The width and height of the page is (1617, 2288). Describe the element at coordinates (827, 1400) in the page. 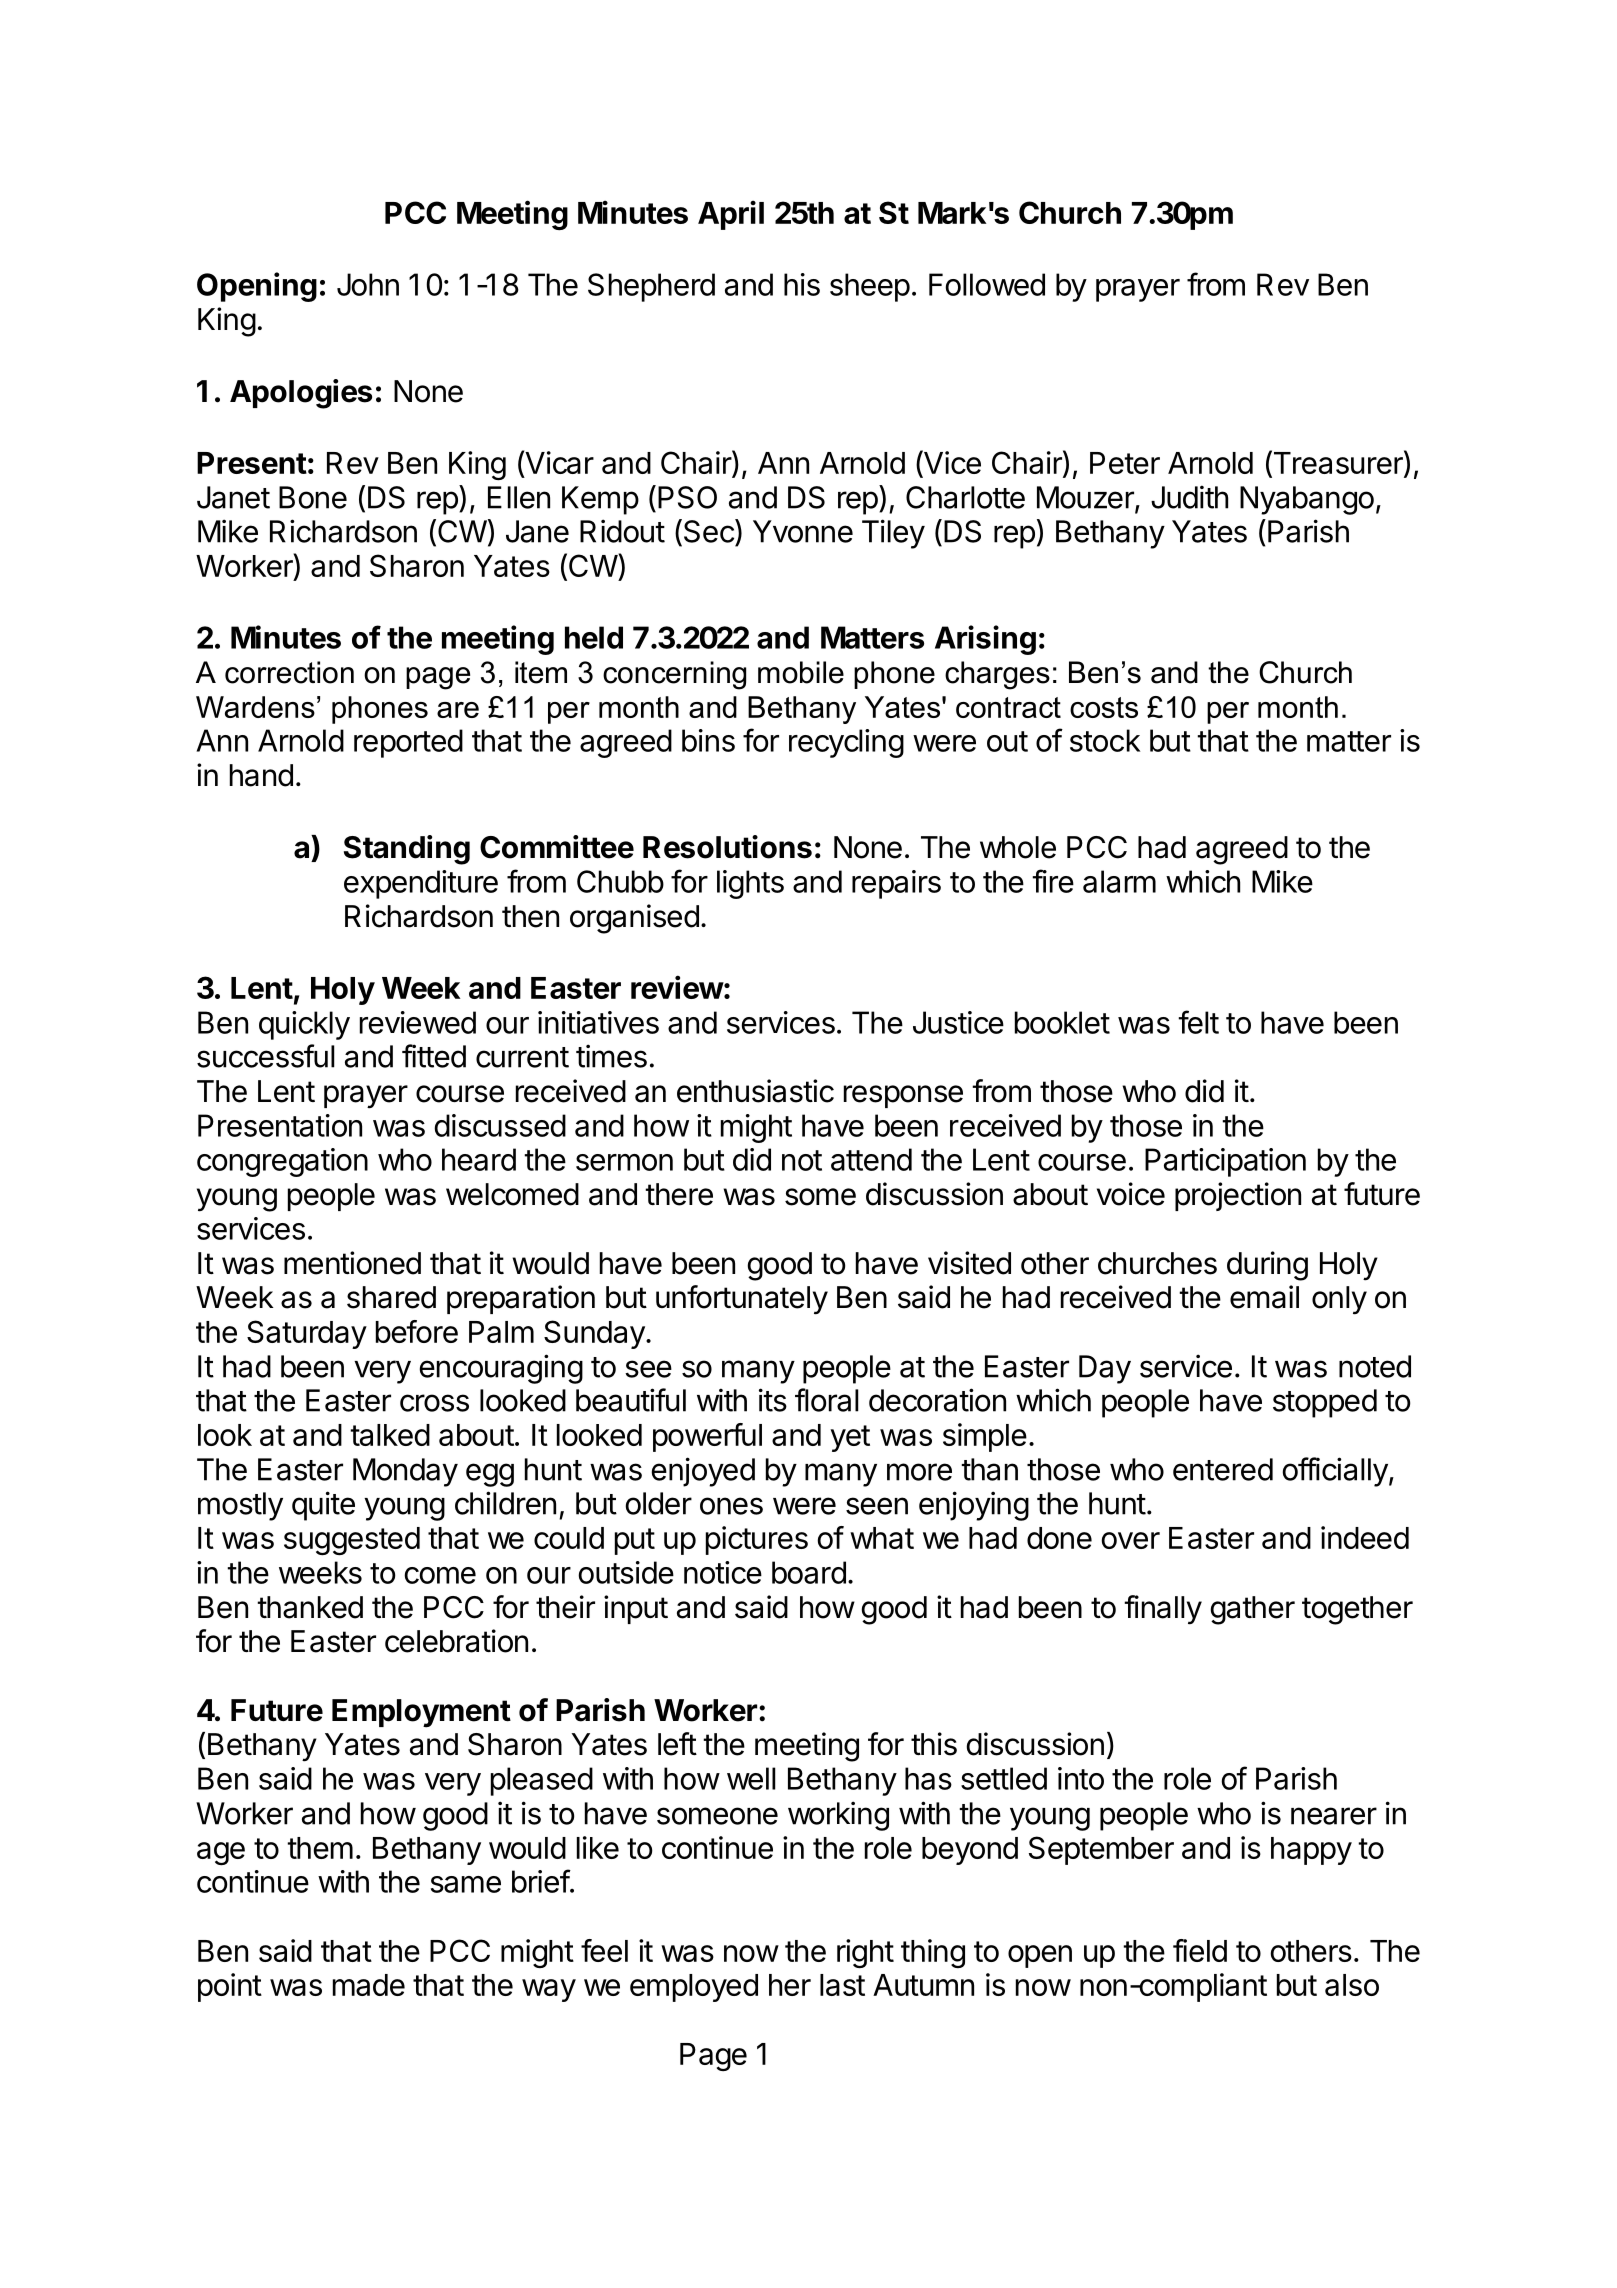

I see `floral` at that location.
